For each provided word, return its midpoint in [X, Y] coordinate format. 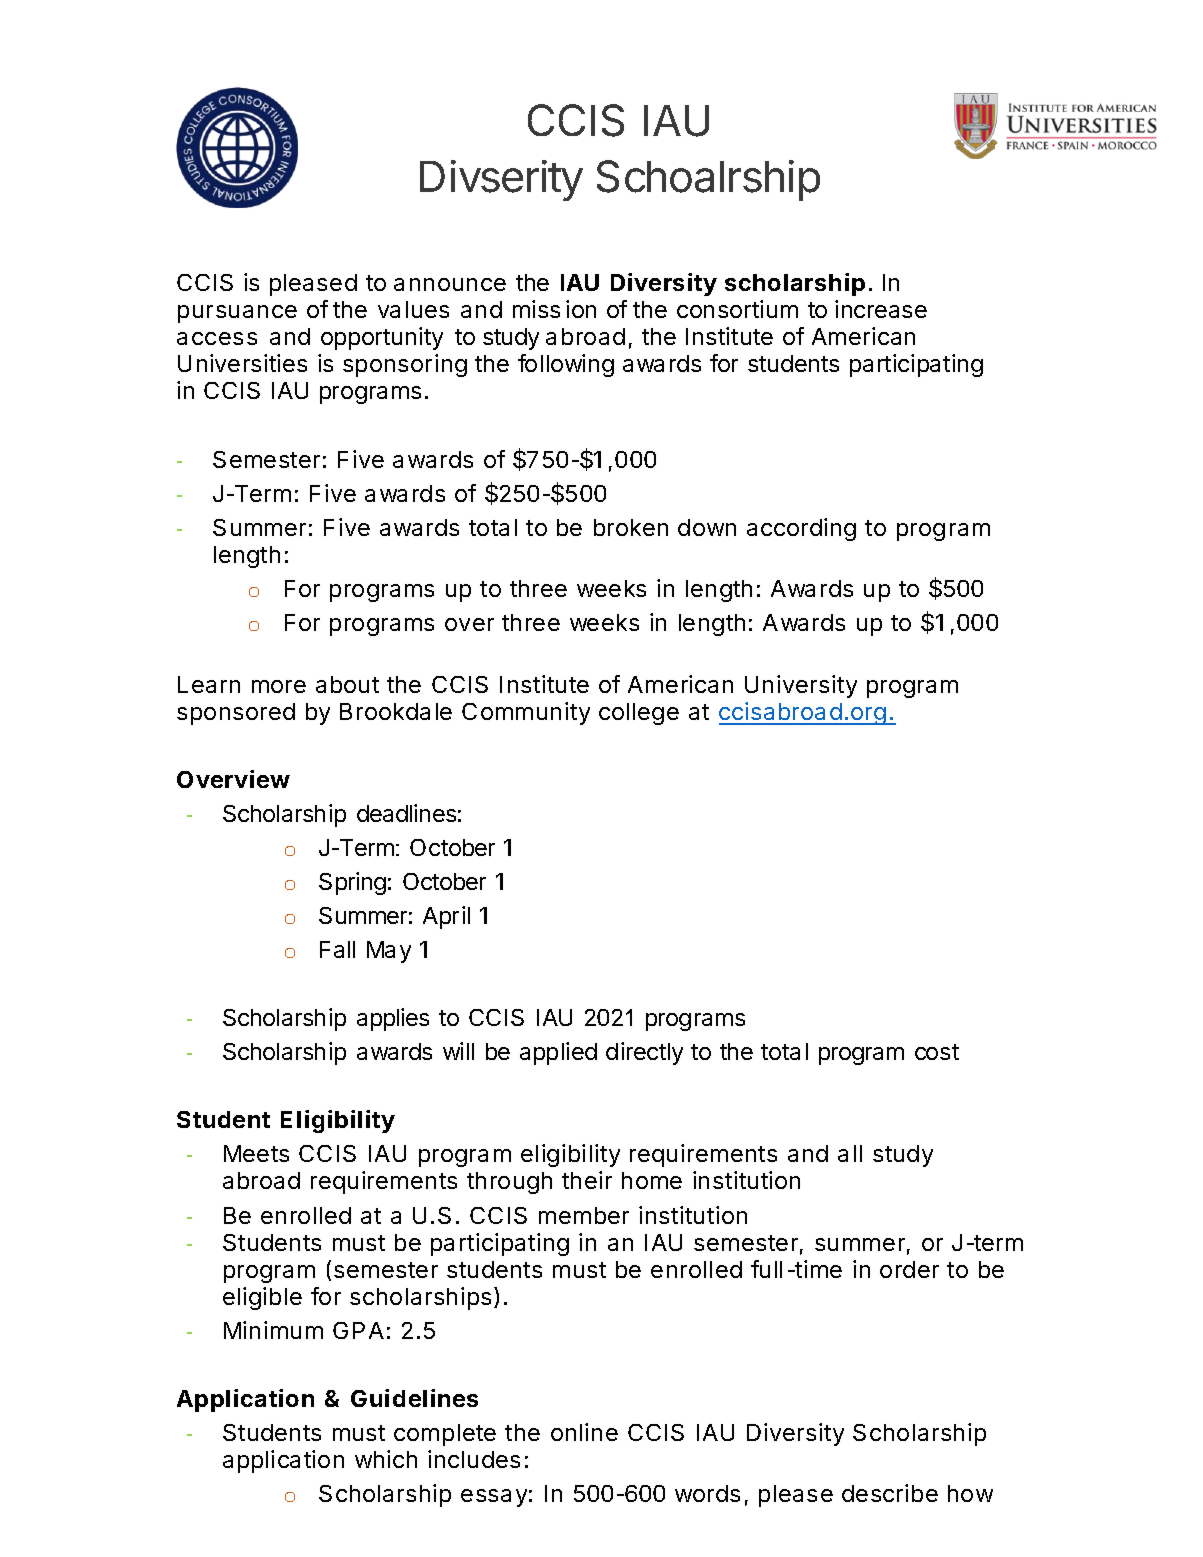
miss [536, 309]
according [801, 529]
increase [881, 309]
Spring [352, 883]
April [446, 917]
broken [631, 527]
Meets [256, 1153]
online [584, 1432]
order [909, 1269]
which [386, 1459]
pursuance [237, 314]
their [587, 1180]
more [279, 686]
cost [937, 1052]
